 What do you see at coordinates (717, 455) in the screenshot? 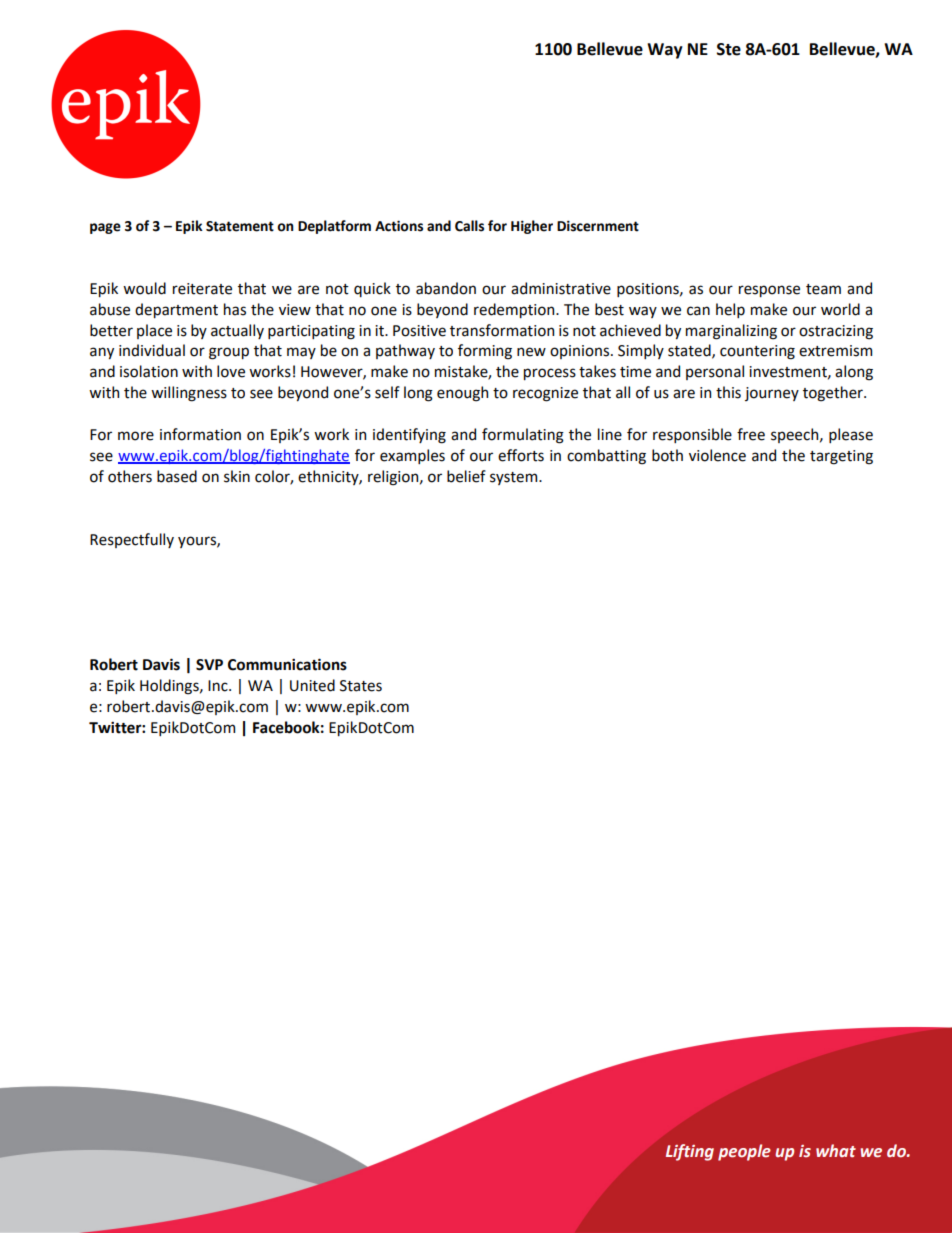
I see `violence` at bounding box center [717, 455].
